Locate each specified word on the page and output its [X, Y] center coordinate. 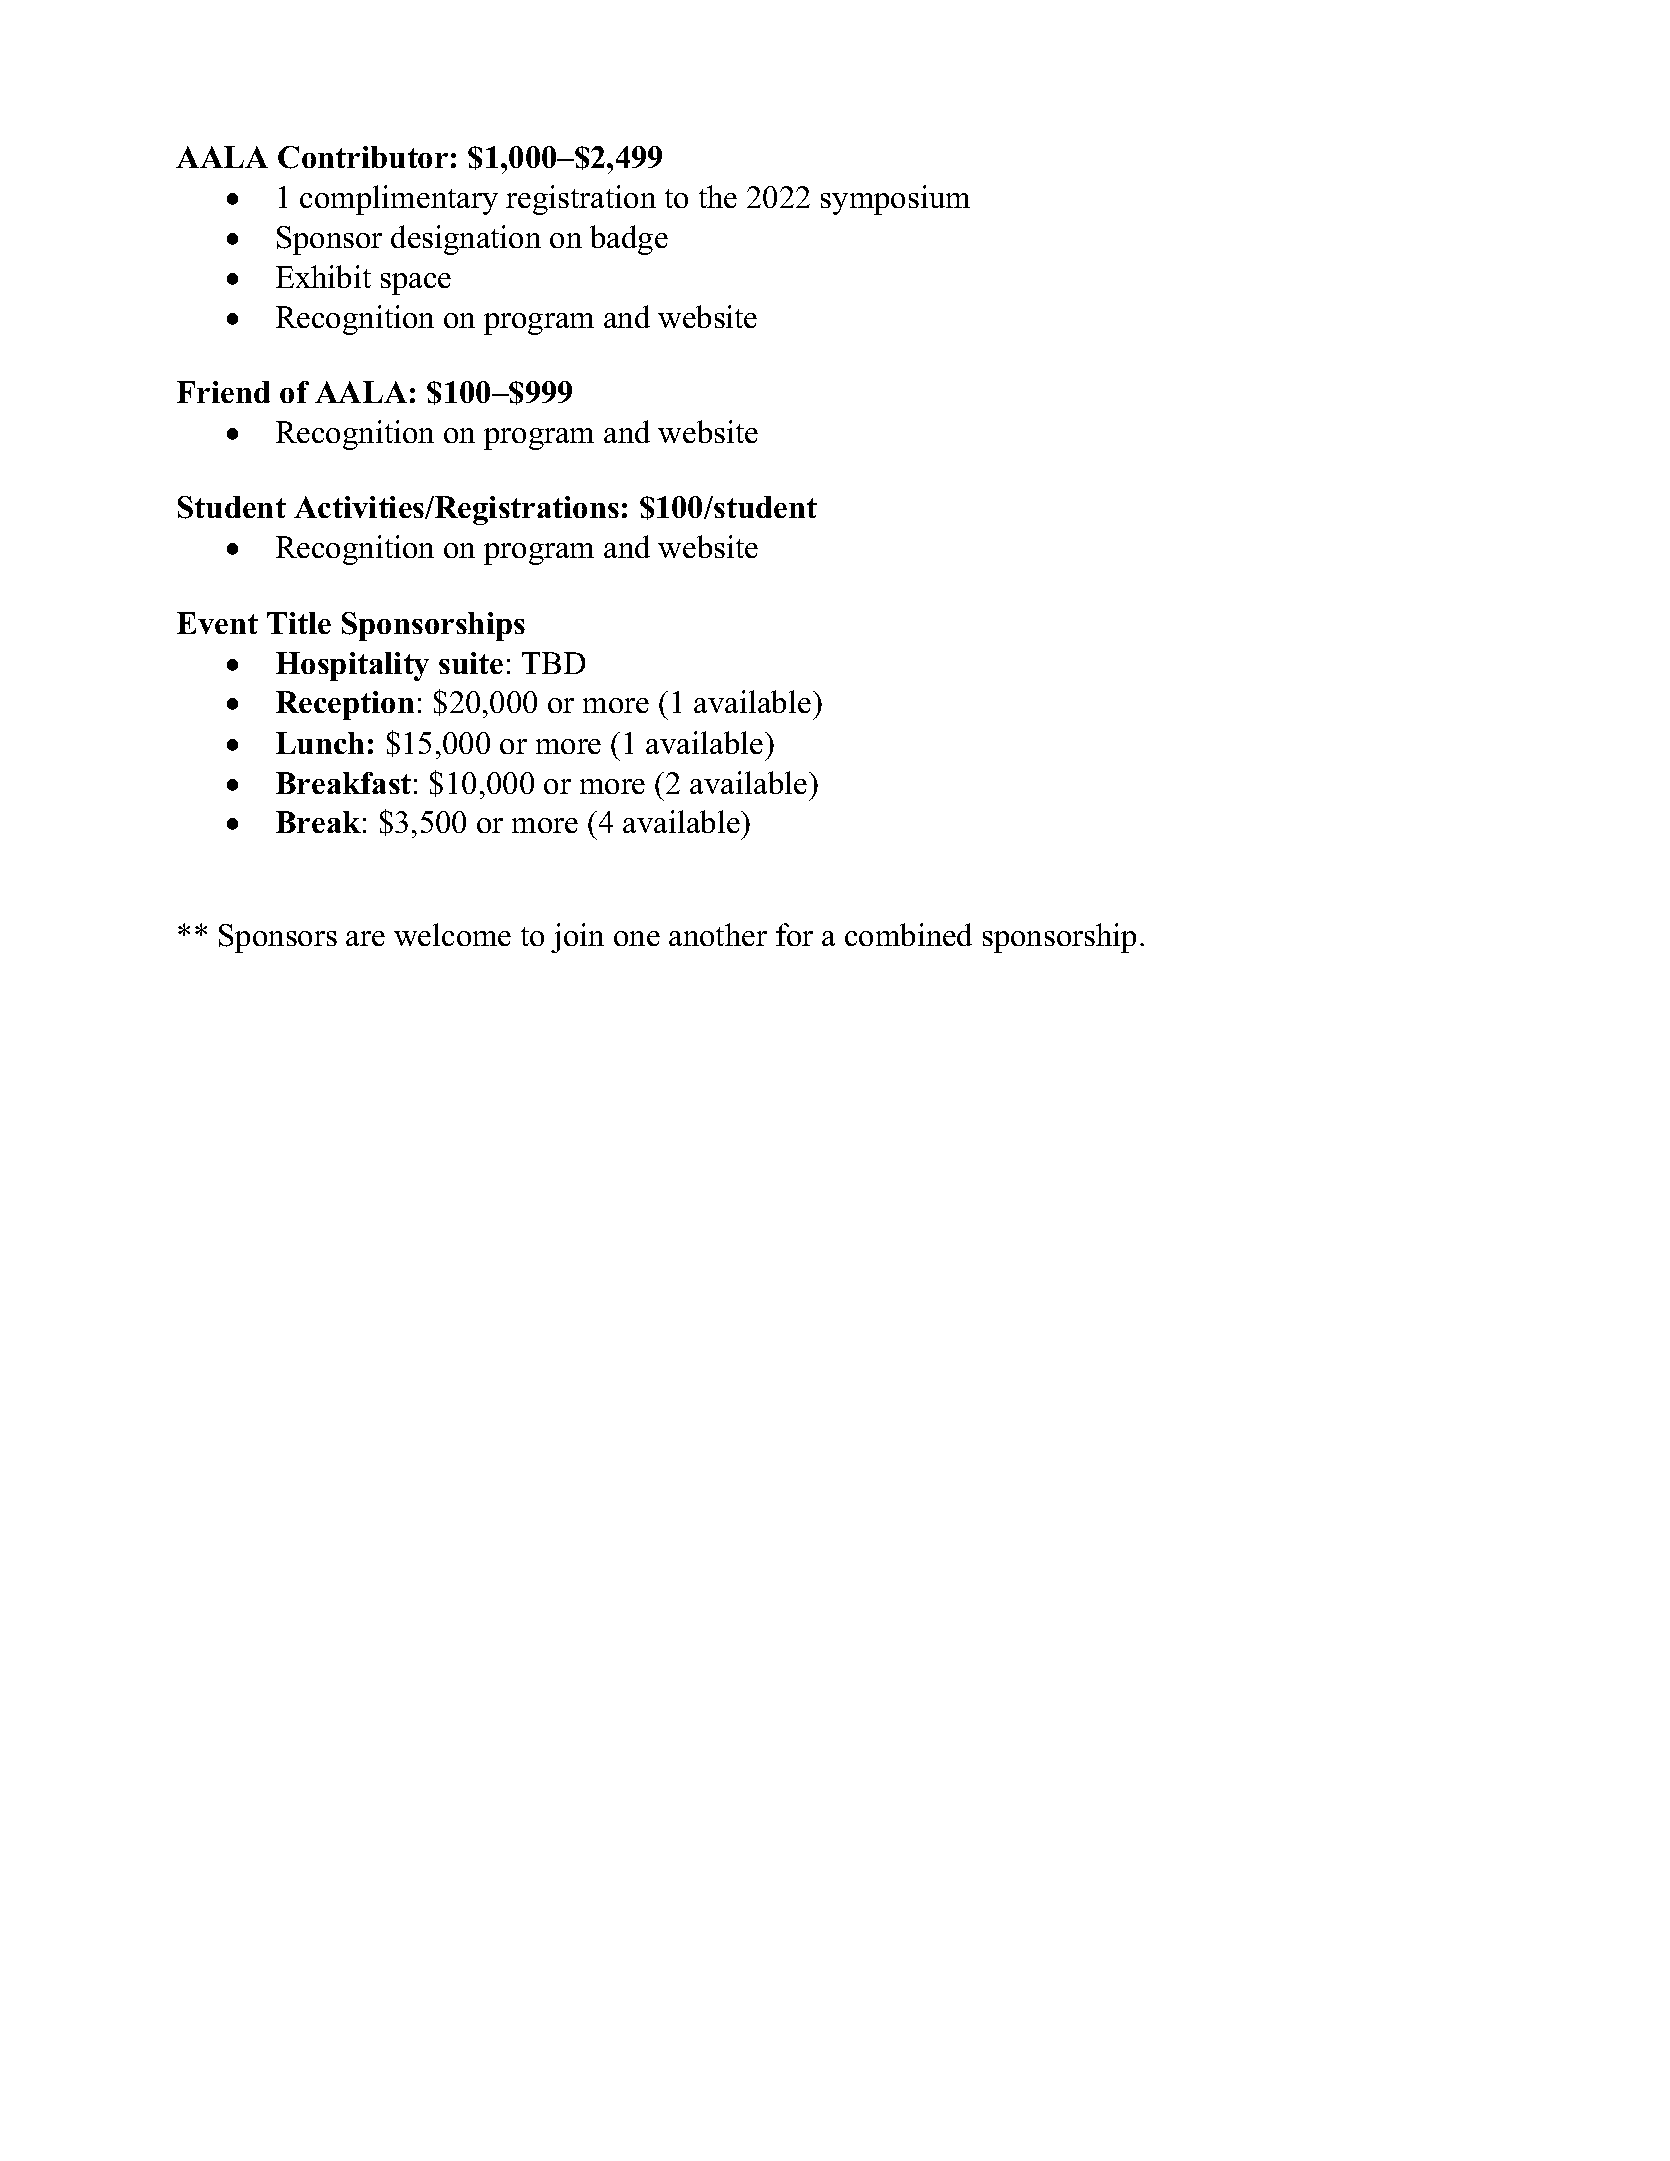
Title [299, 623]
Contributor [363, 157]
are [365, 938]
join [577, 938]
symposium [895, 200]
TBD [553, 663]
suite [471, 663]
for [794, 934]
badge [629, 240]
